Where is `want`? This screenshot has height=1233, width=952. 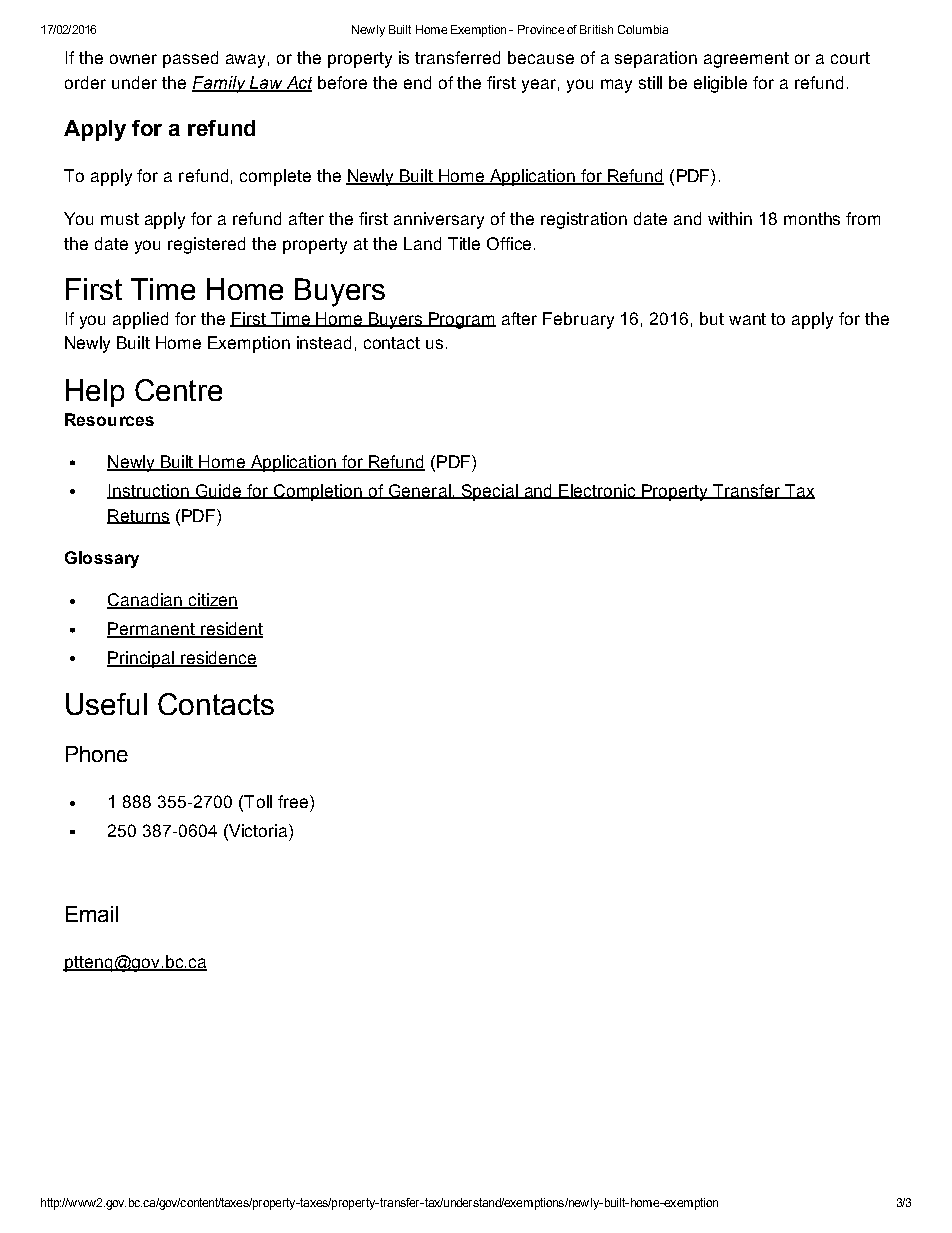 want is located at coordinates (747, 319).
